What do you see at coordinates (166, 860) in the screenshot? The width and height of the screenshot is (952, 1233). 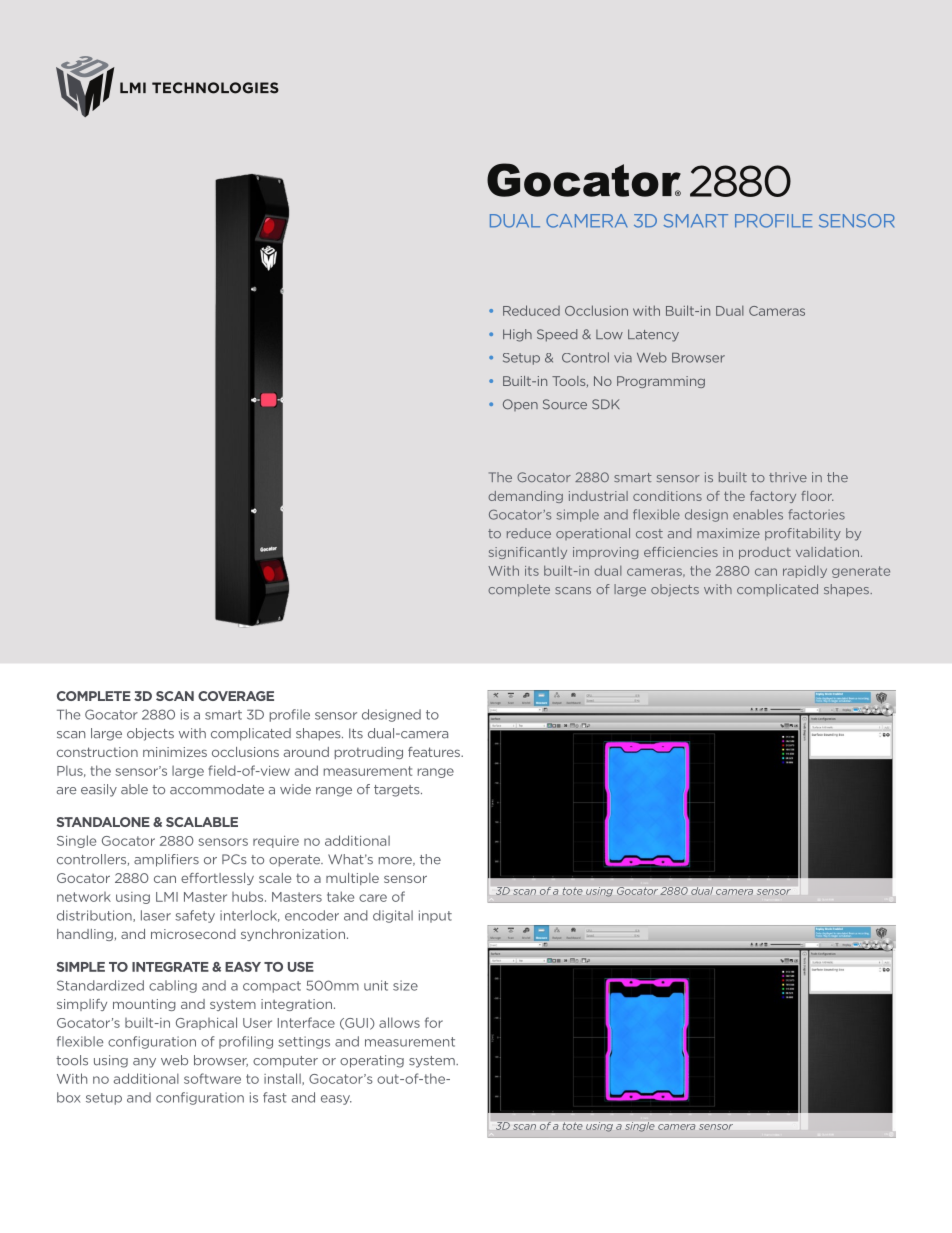 I see `amplifiers` at bounding box center [166, 860].
